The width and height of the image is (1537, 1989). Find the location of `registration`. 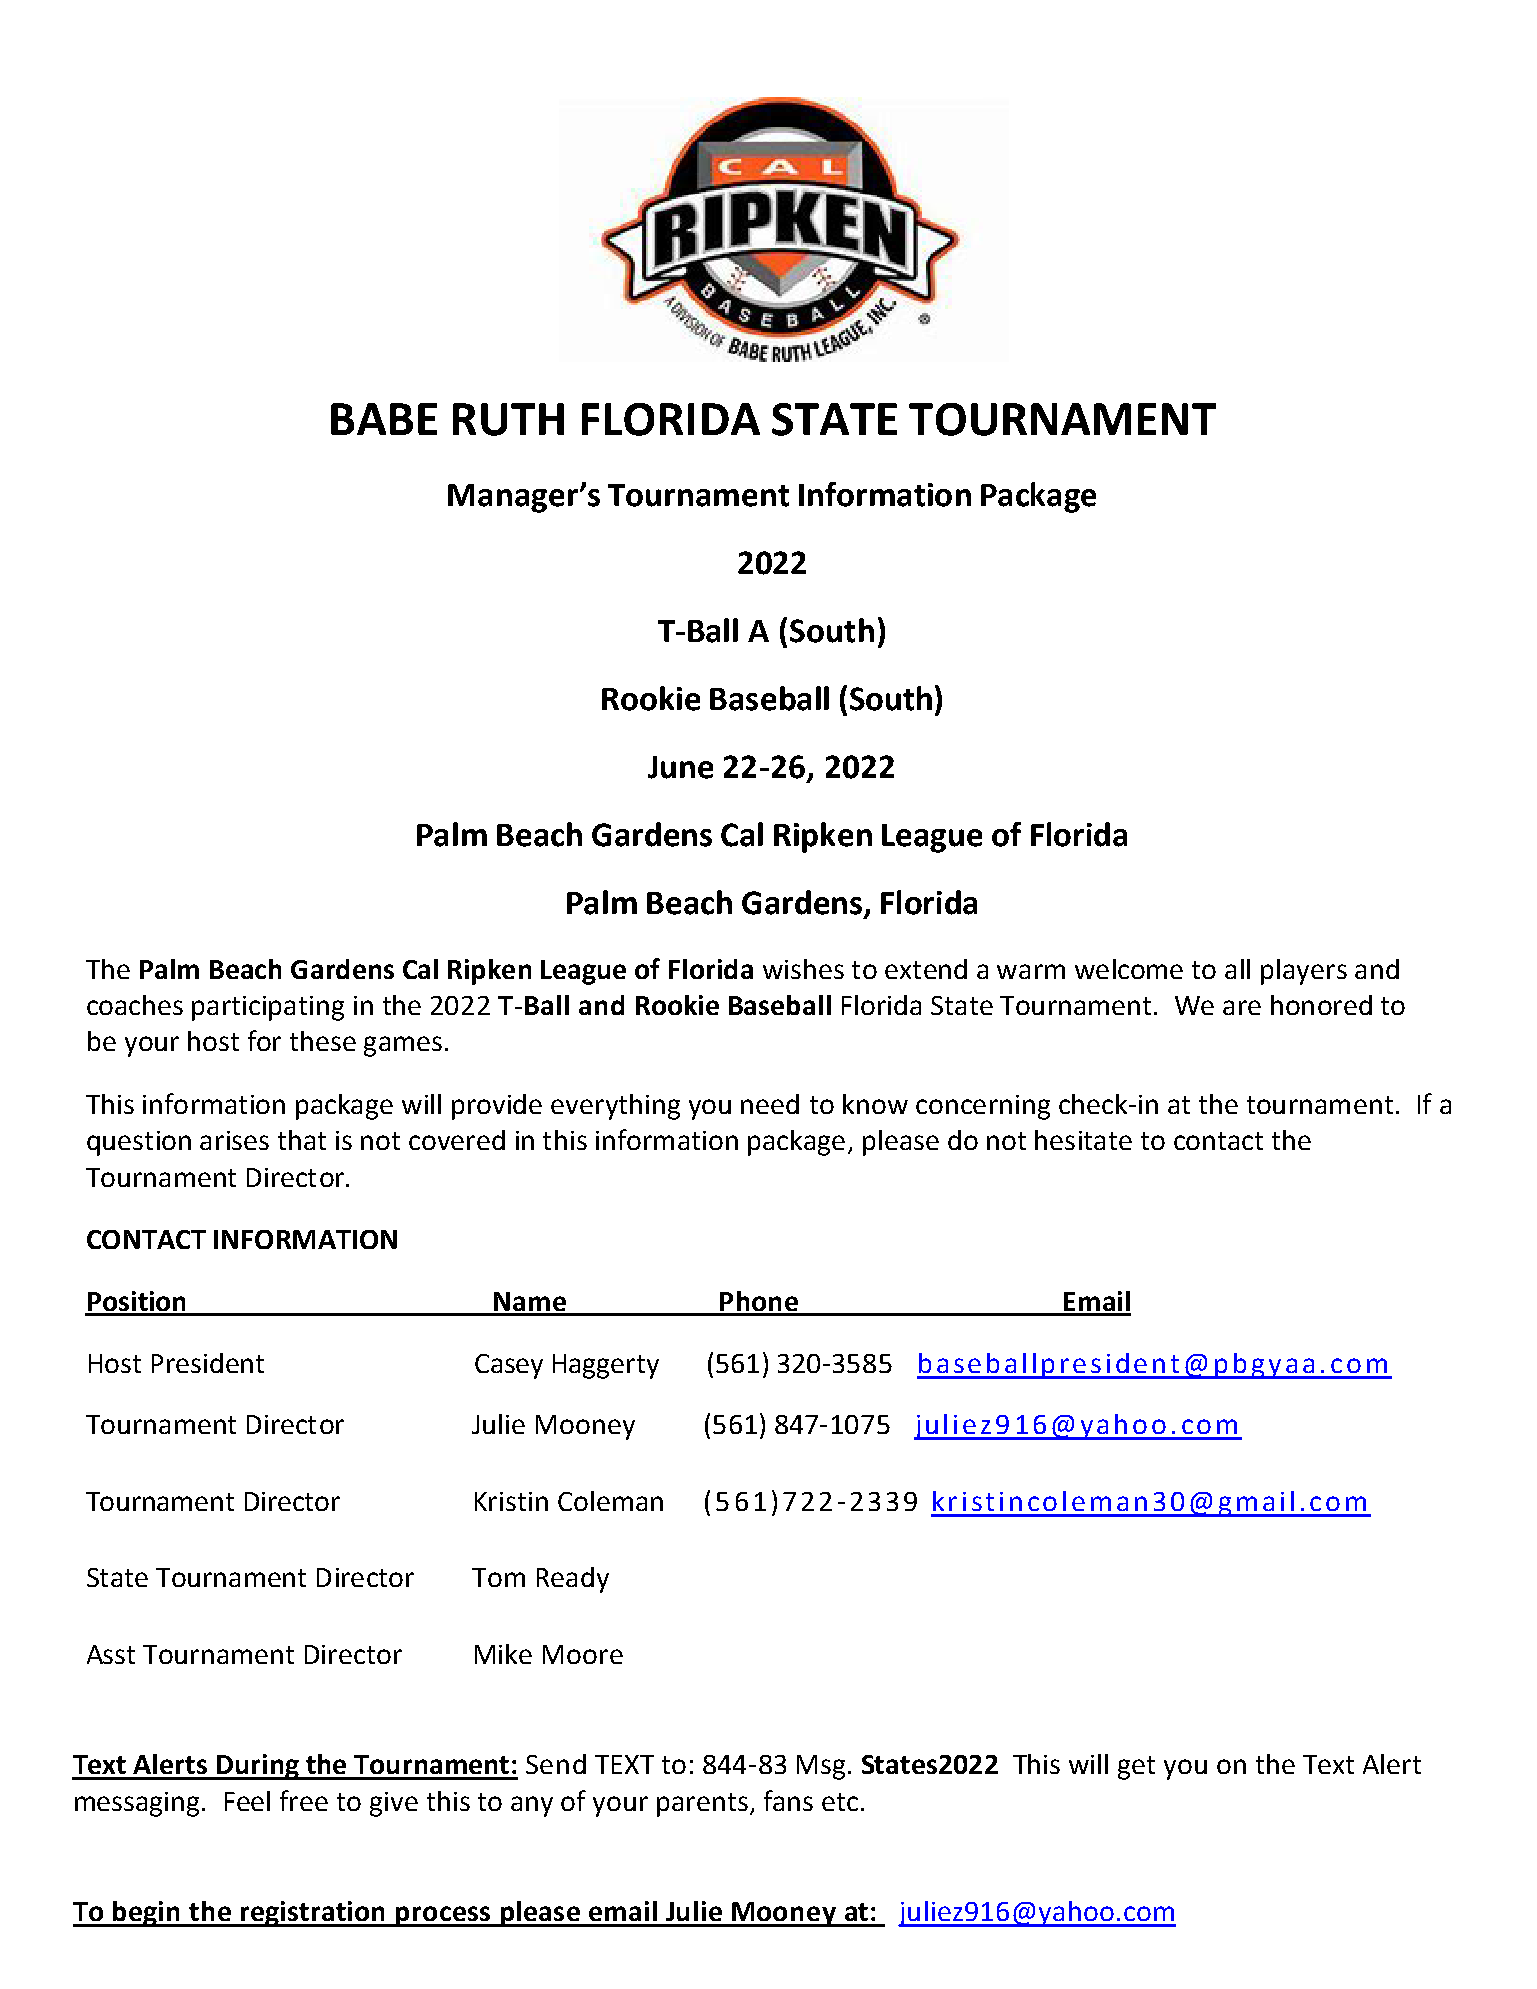

registration is located at coordinates (313, 1914).
